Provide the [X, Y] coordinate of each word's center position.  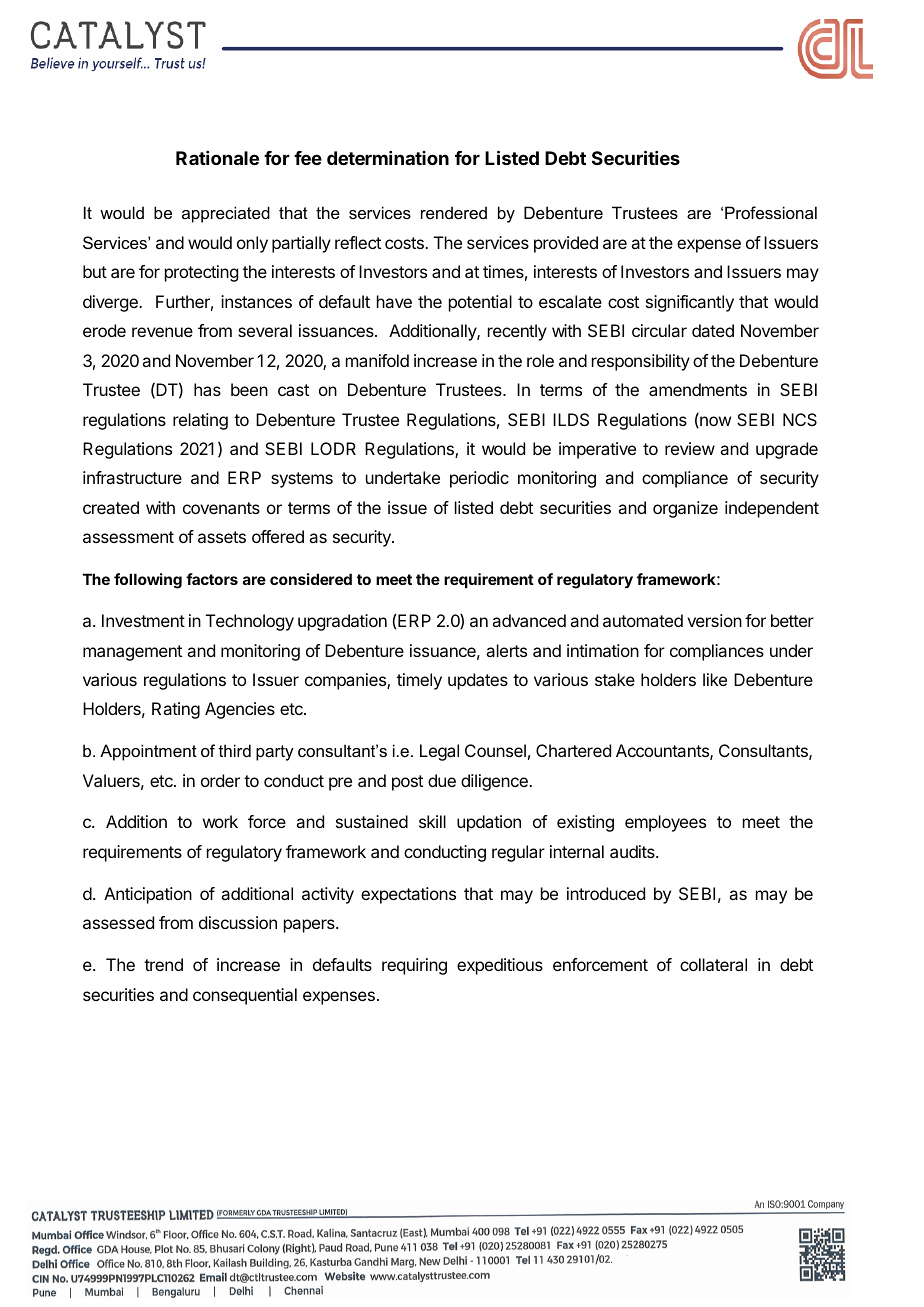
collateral [713, 964]
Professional [771, 212]
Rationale [217, 158]
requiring [414, 966]
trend [163, 964]
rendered [454, 212]
